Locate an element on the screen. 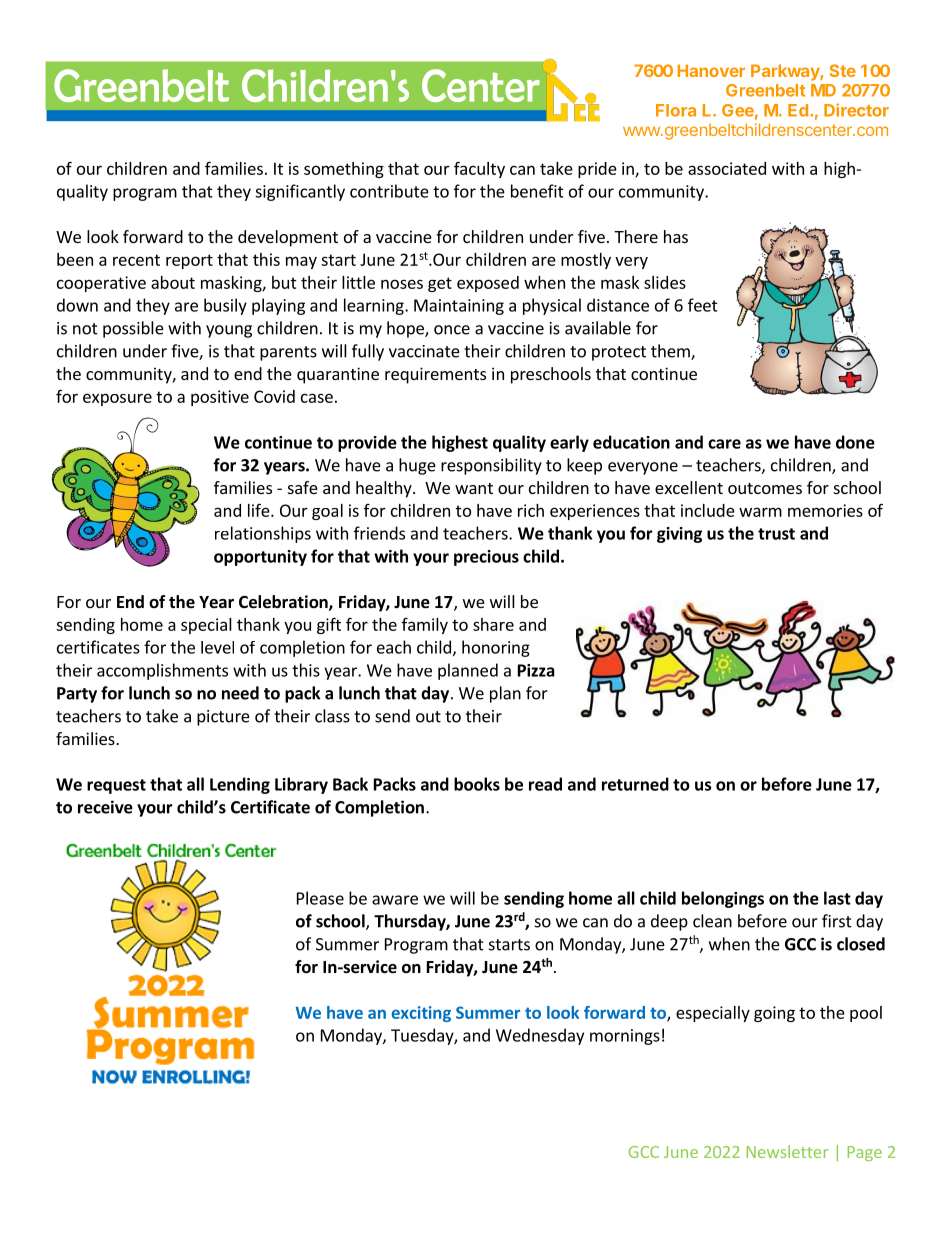 The width and height of the screenshot is (952, 1233). exciting is located at coordinates (421, 1014).
